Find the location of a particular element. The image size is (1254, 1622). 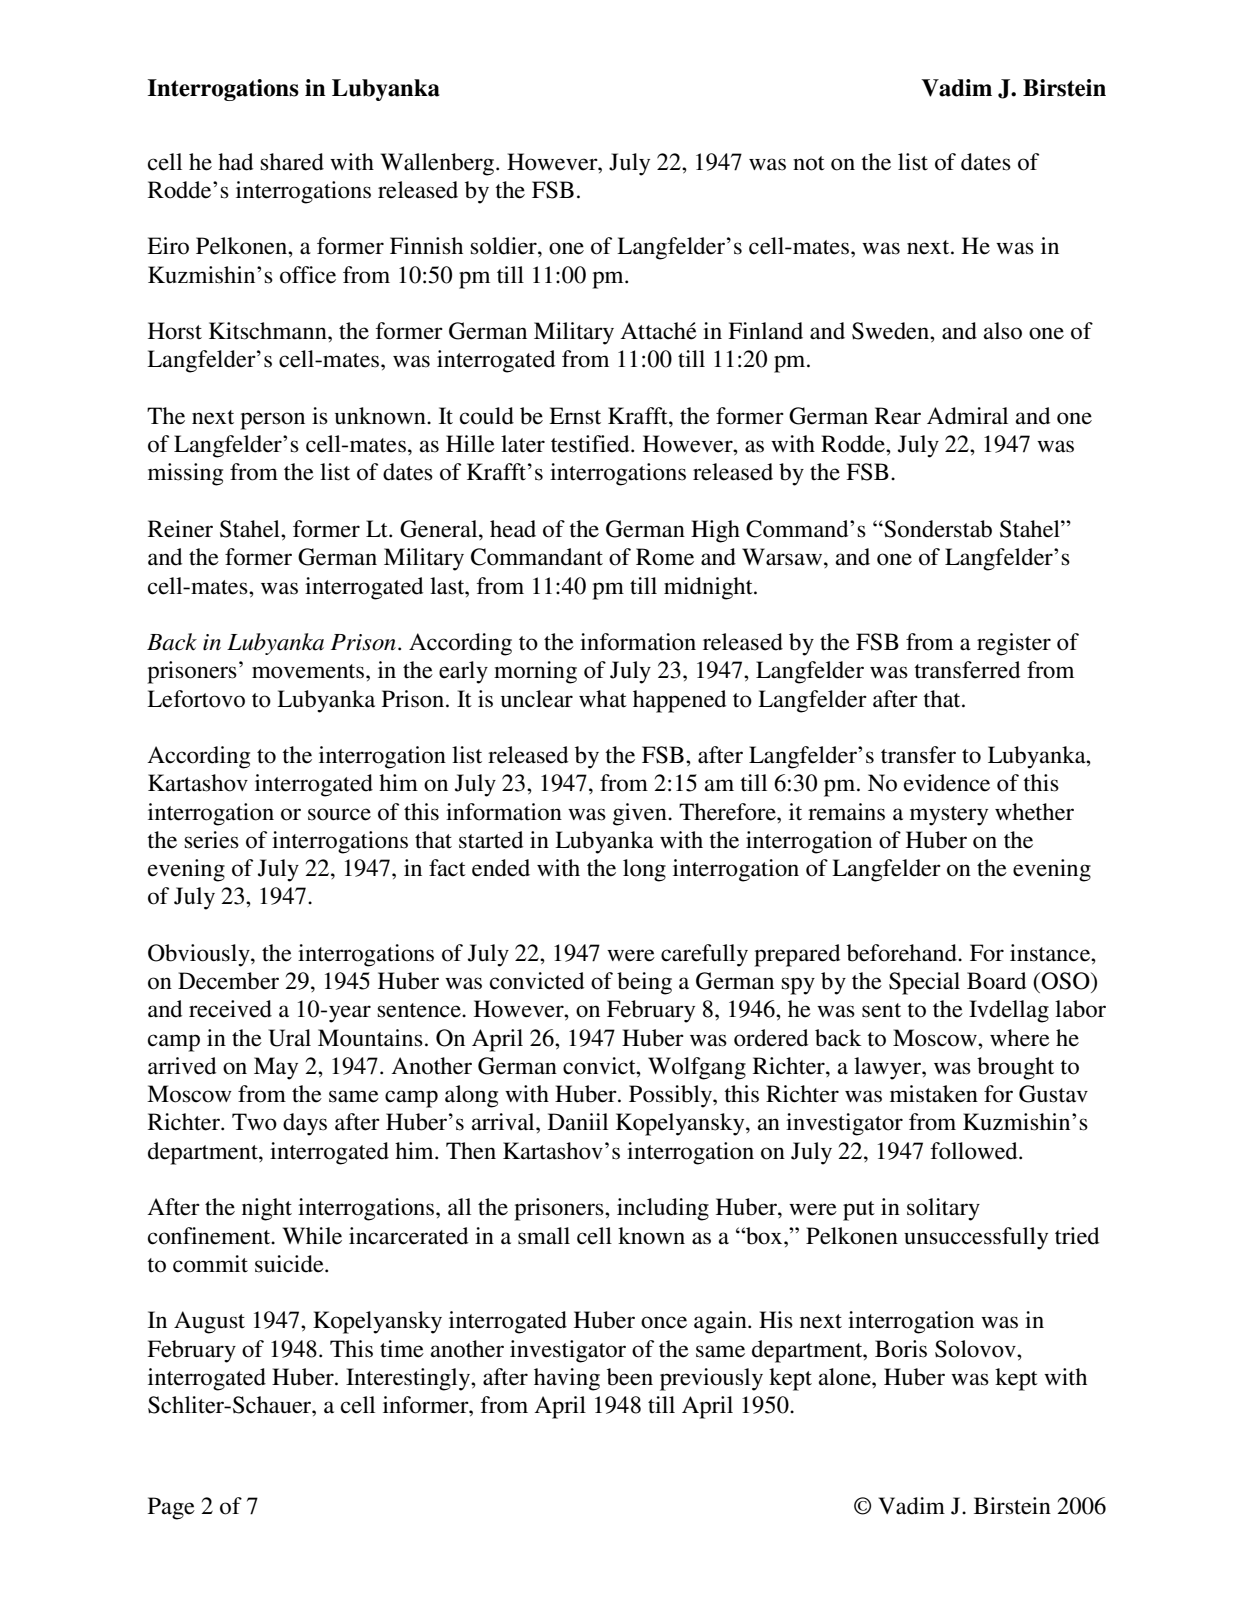

Page is located at coordinates (171, 1508).
